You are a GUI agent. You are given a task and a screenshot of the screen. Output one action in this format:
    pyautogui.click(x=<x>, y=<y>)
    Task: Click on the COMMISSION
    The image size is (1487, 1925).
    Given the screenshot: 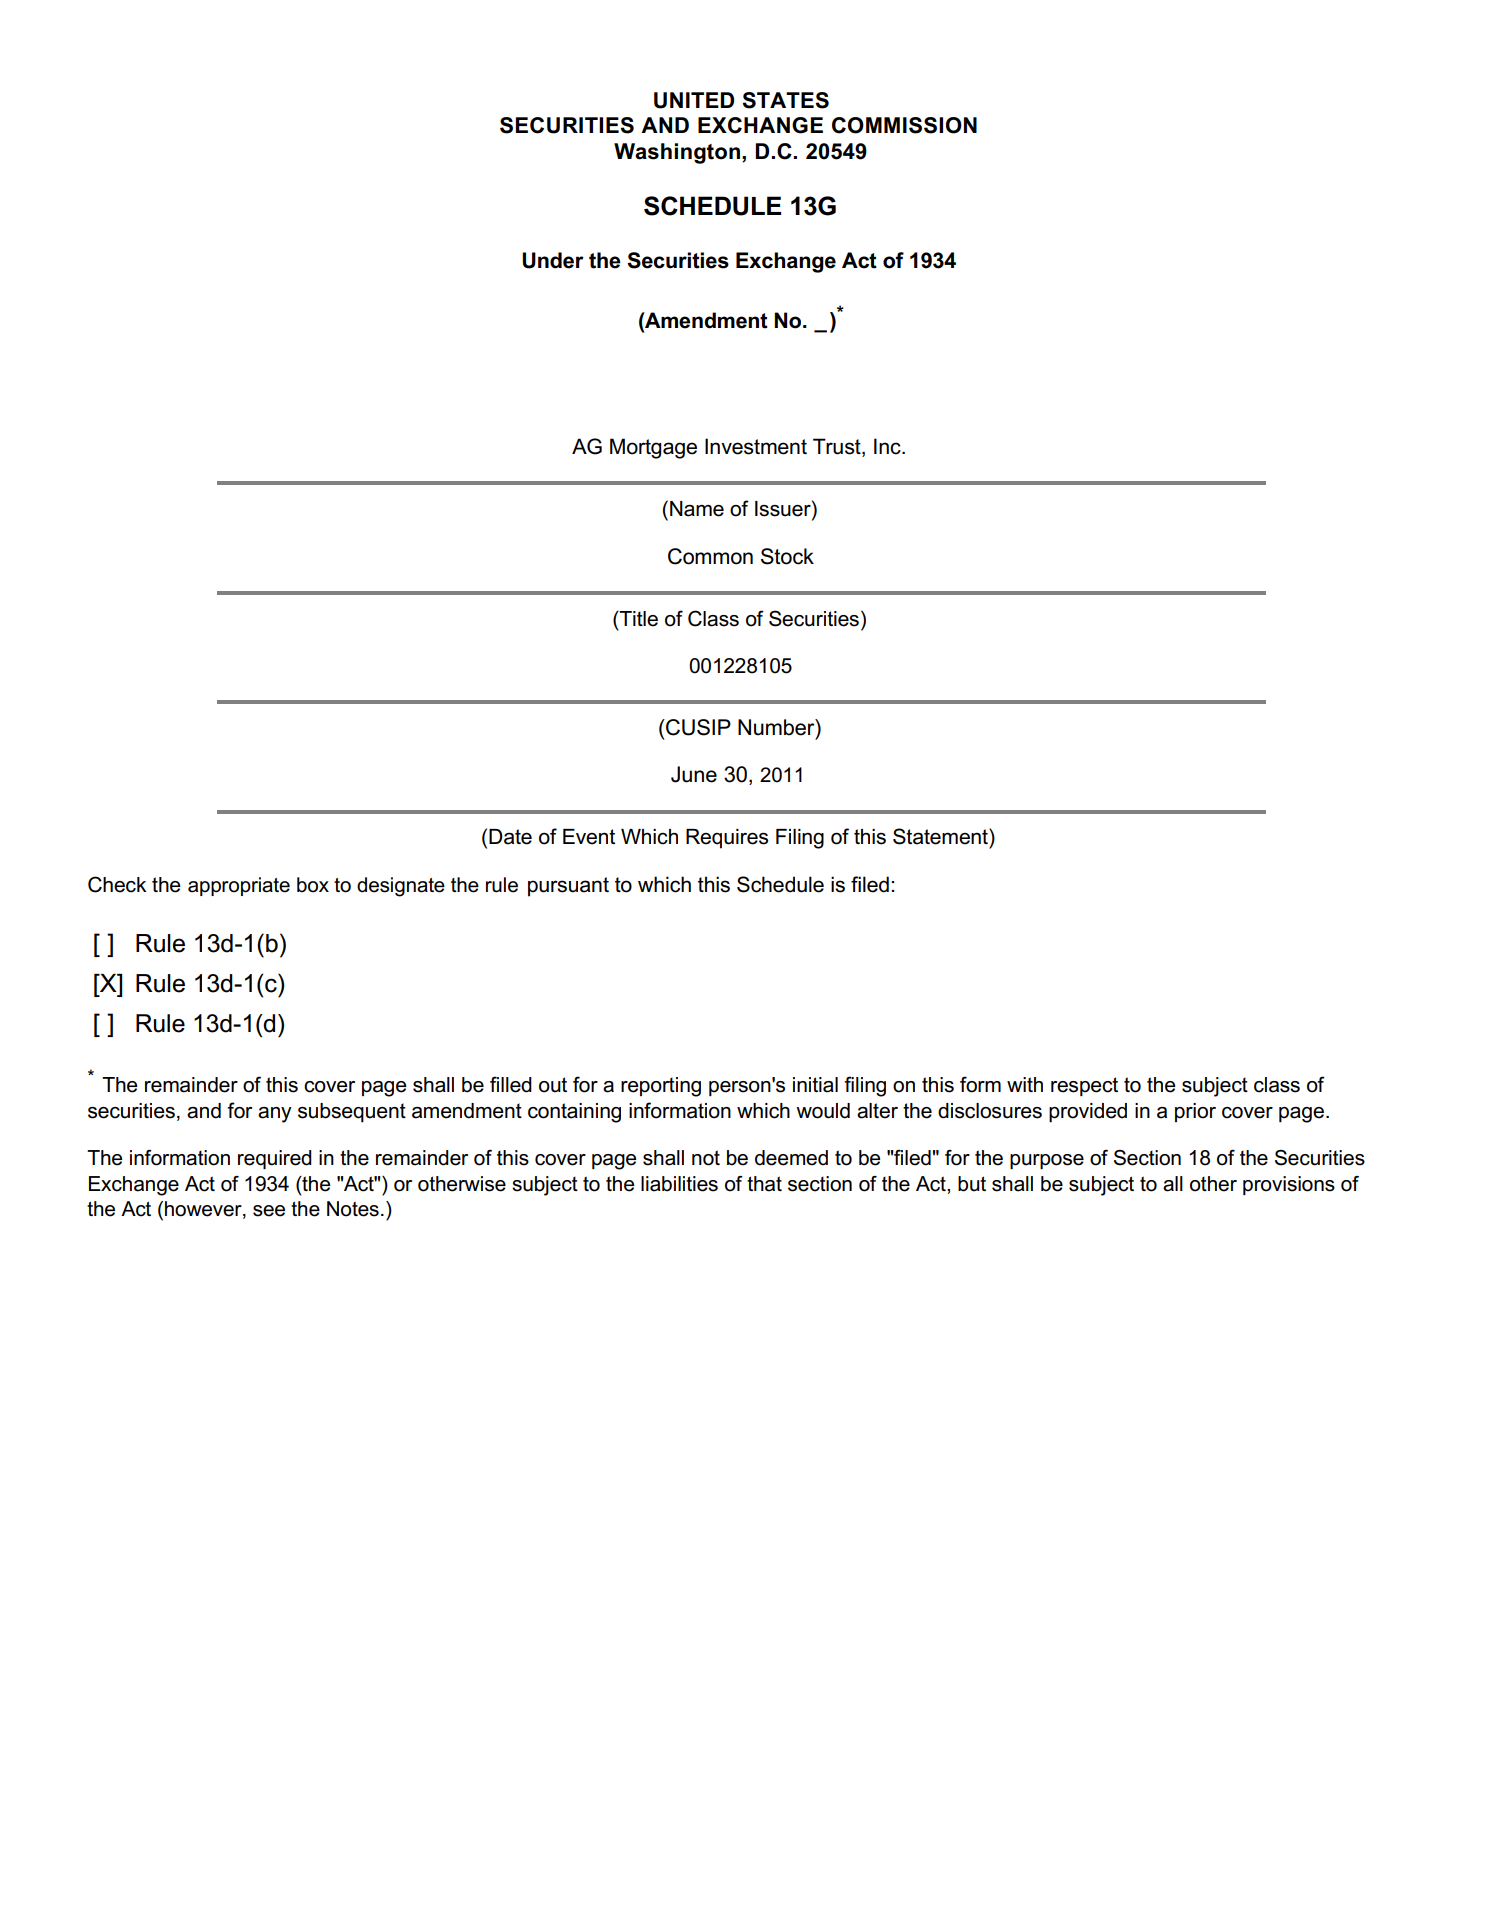 What is the action you would take?
    pyautogui.click(x=904, y=125)
